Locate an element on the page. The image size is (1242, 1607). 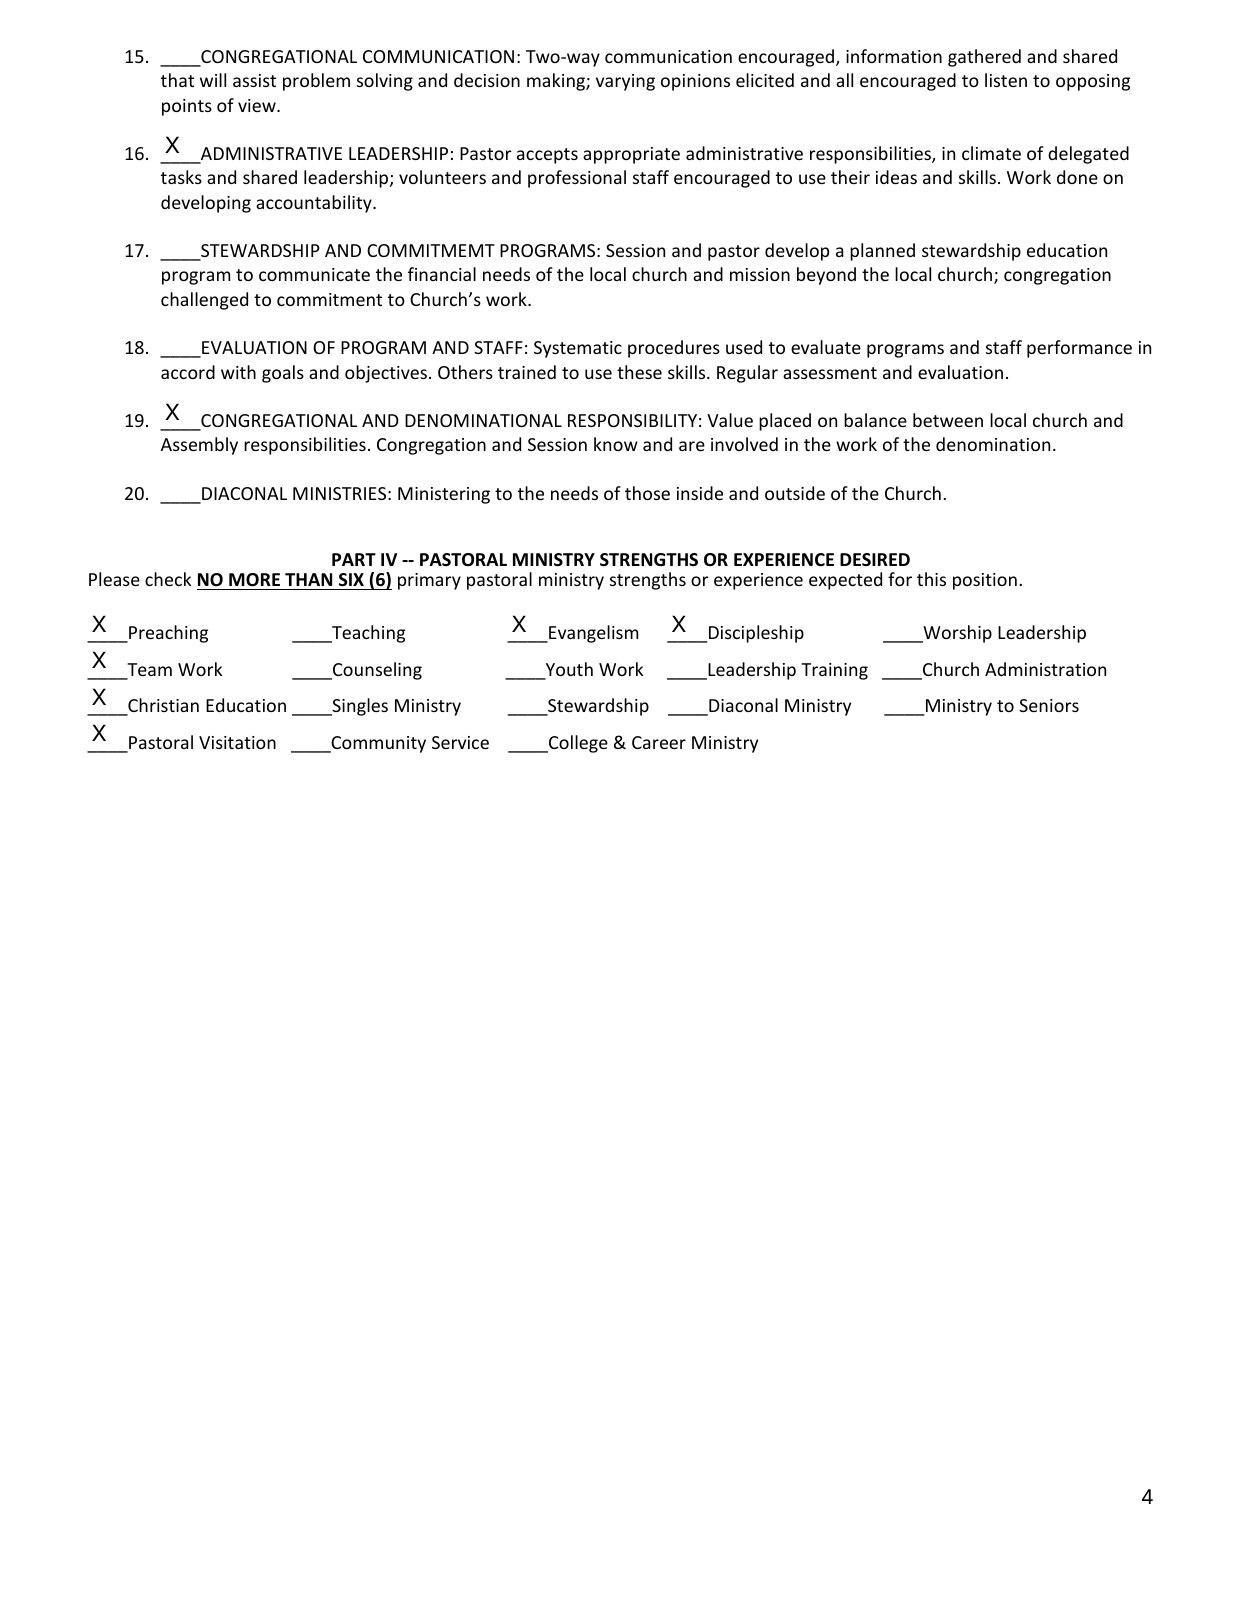
varying is located at coordinates (625, 82).
